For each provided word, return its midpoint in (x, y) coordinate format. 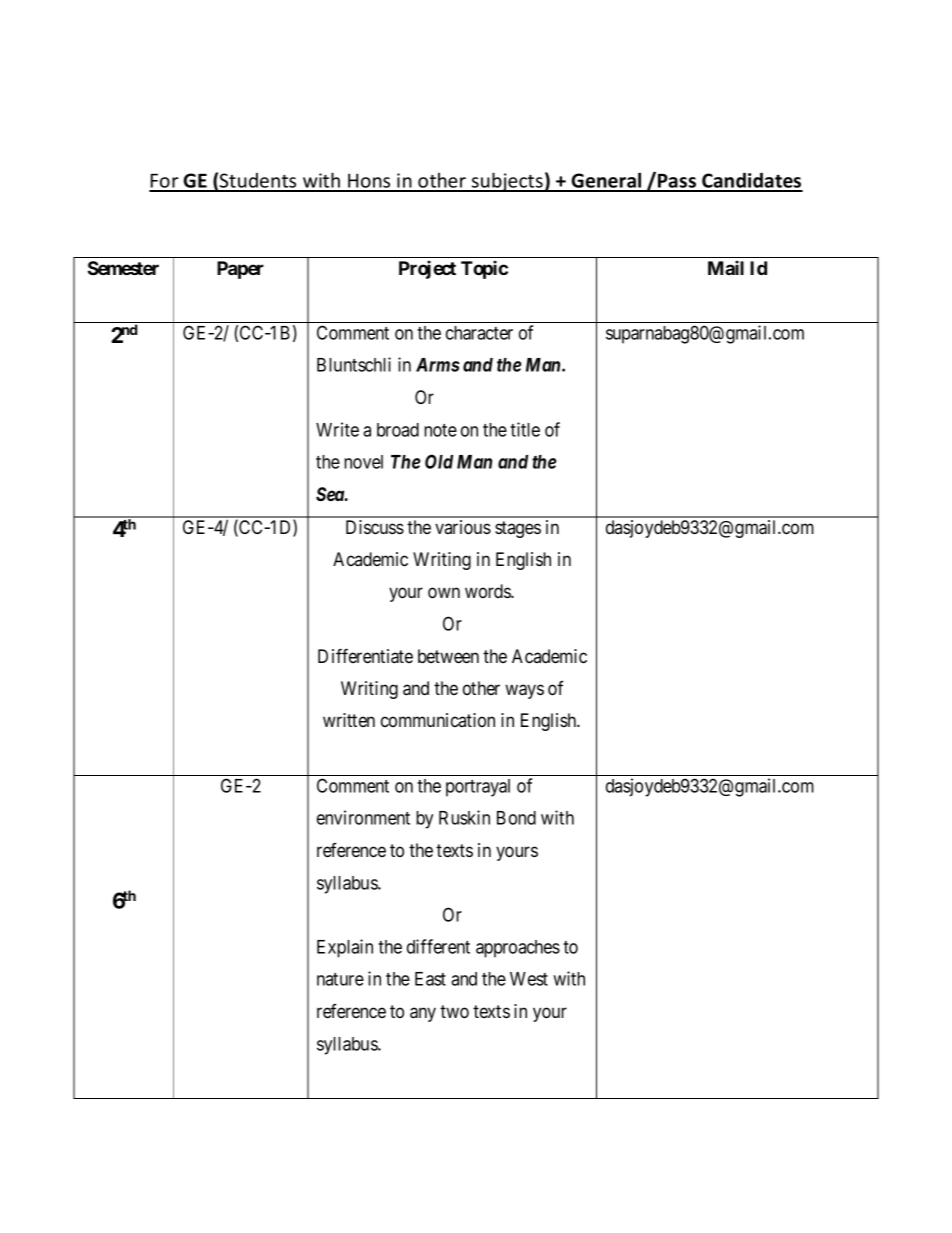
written (349, 720)
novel (363, 462)
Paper (240, 270)
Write (337, 429)
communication (438, 720)
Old (439, 461)
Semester (123, 268)
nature (340, 979)
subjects (507, 182)
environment (363, 817)
